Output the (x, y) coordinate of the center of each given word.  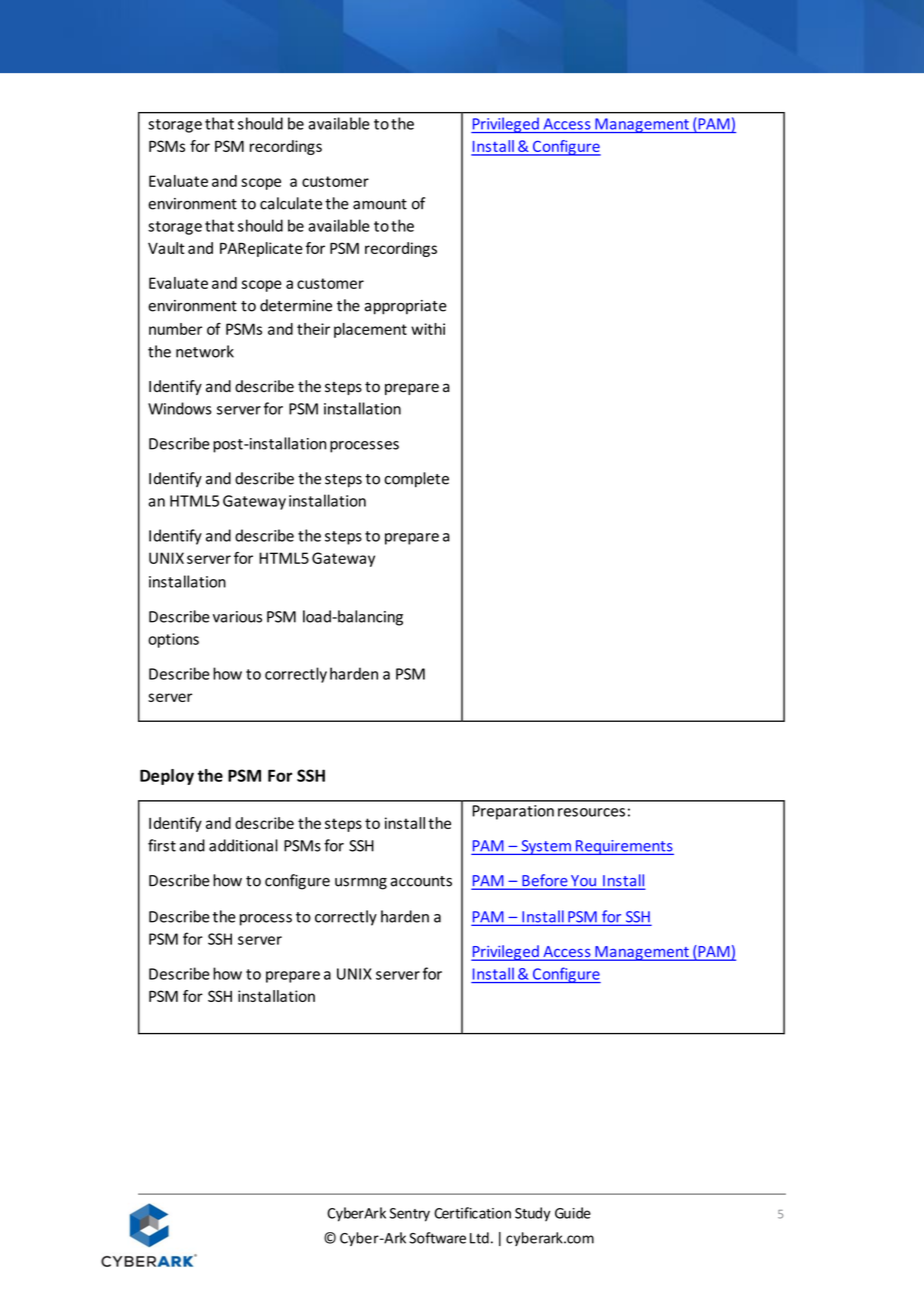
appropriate (406, 307)
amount (380, 204)
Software (437, 1238)
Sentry (410, 1215)
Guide (573, 1213)
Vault (166, 248)
